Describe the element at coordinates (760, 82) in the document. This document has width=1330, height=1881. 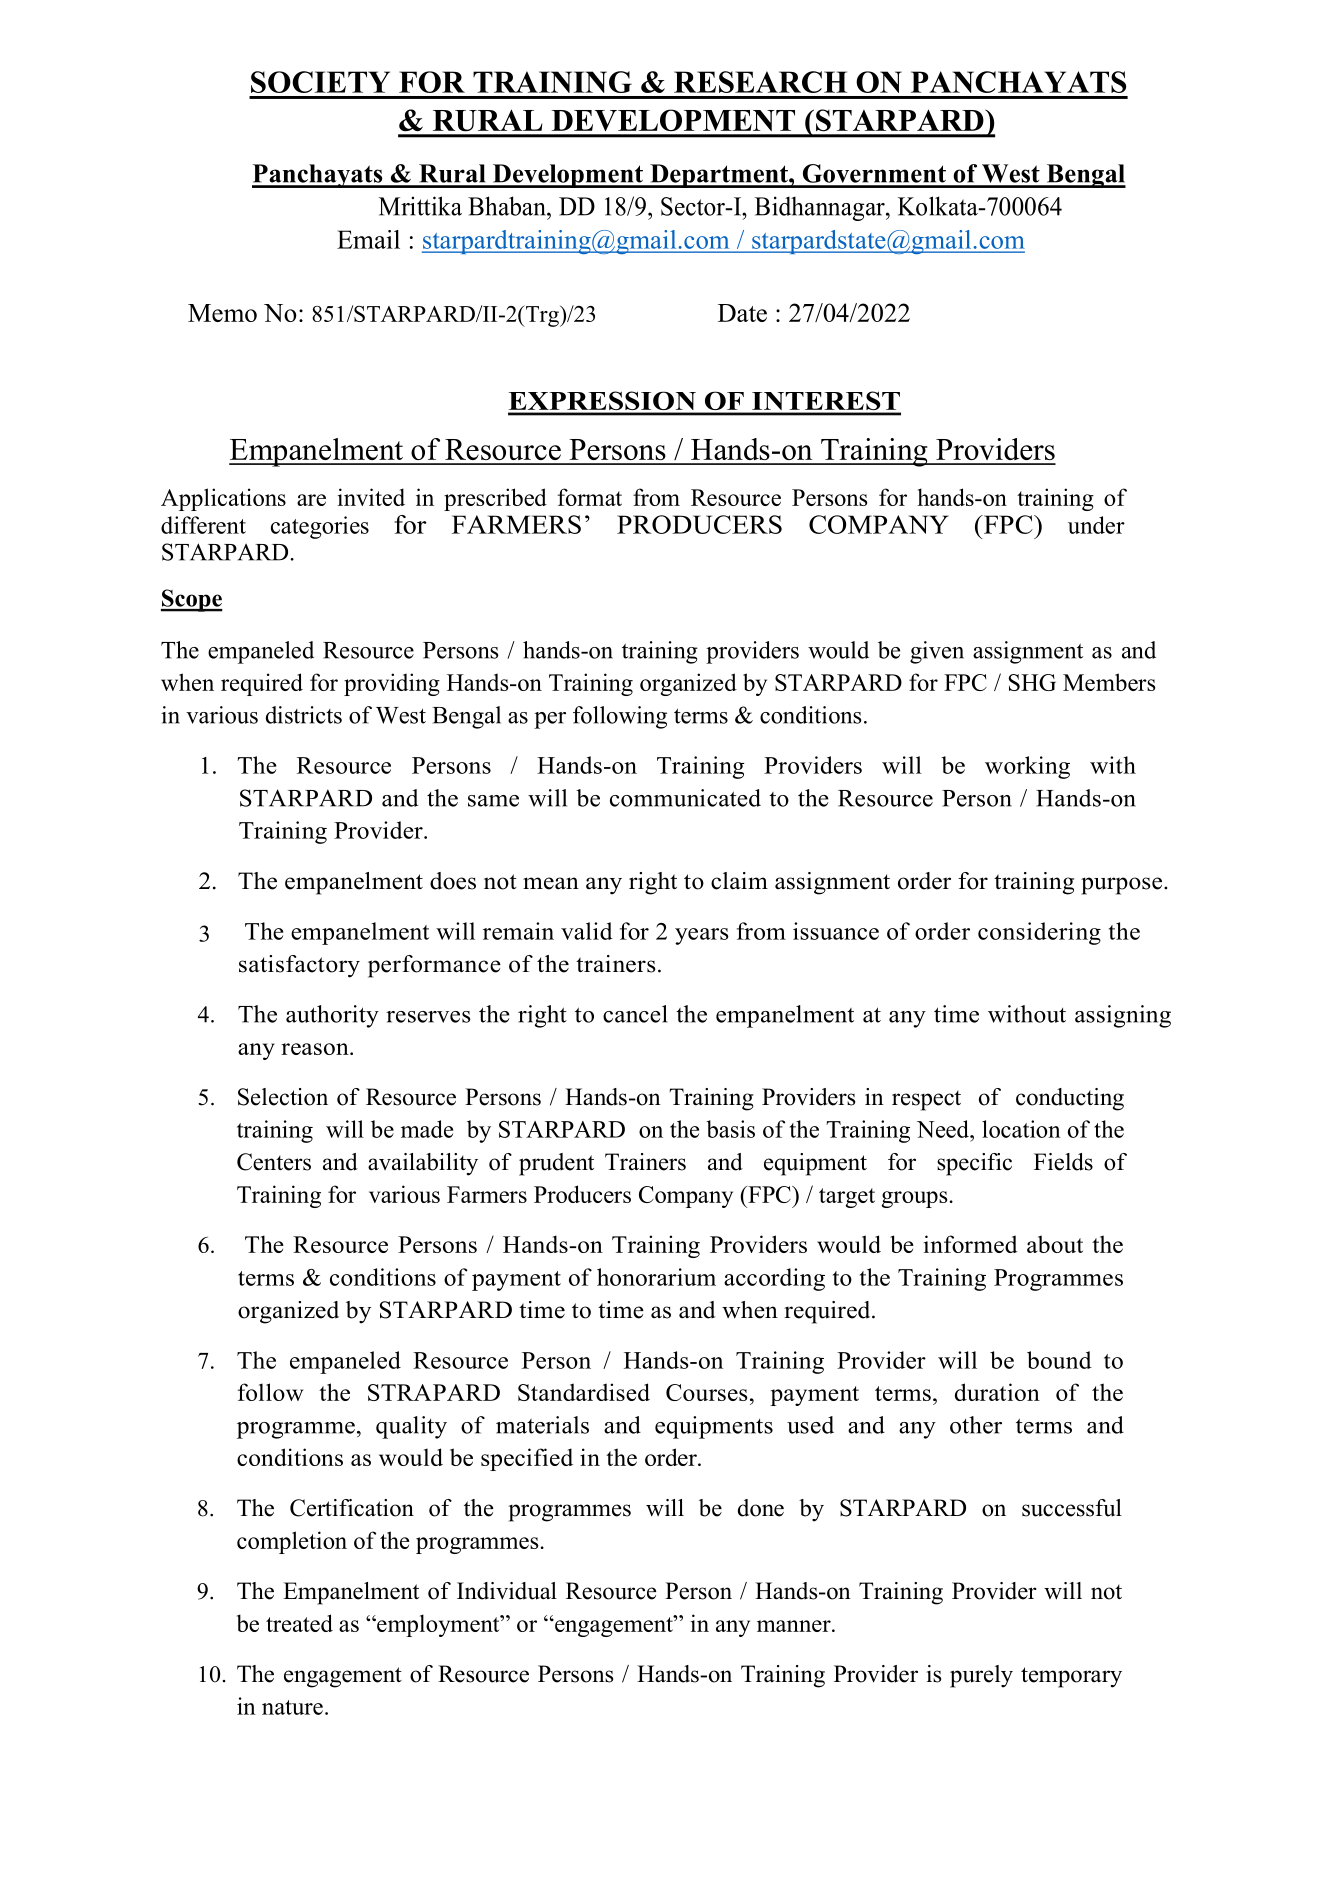
I see `RESEARCH` at that location.
